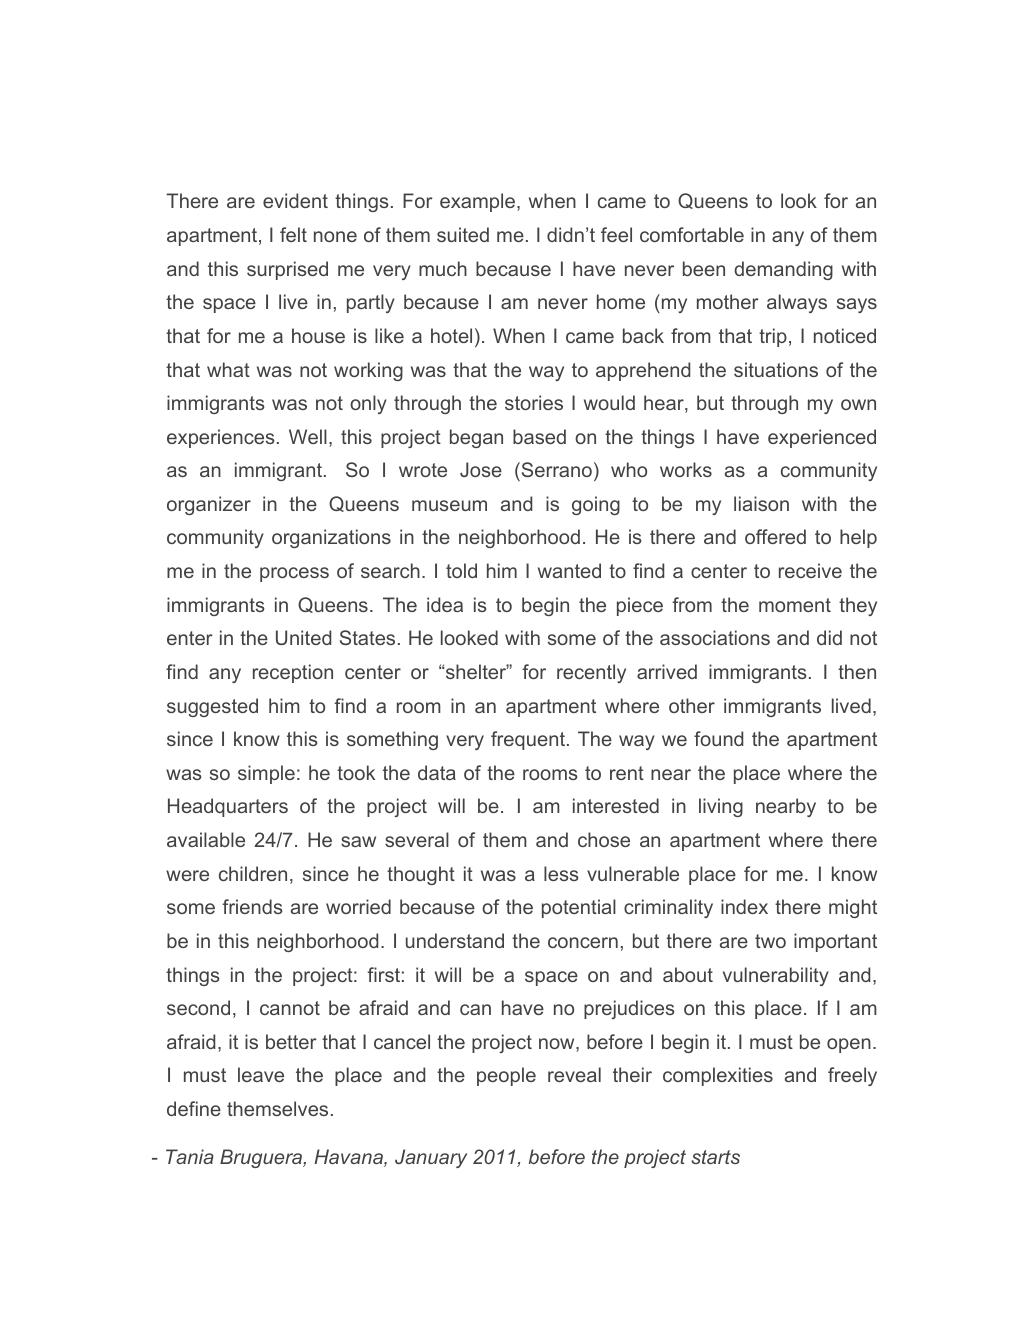 This screenshot has width=1029, height=1331. Describe the element at coordinates (293, 234) in the screenshot. I see `felt` at that location.
